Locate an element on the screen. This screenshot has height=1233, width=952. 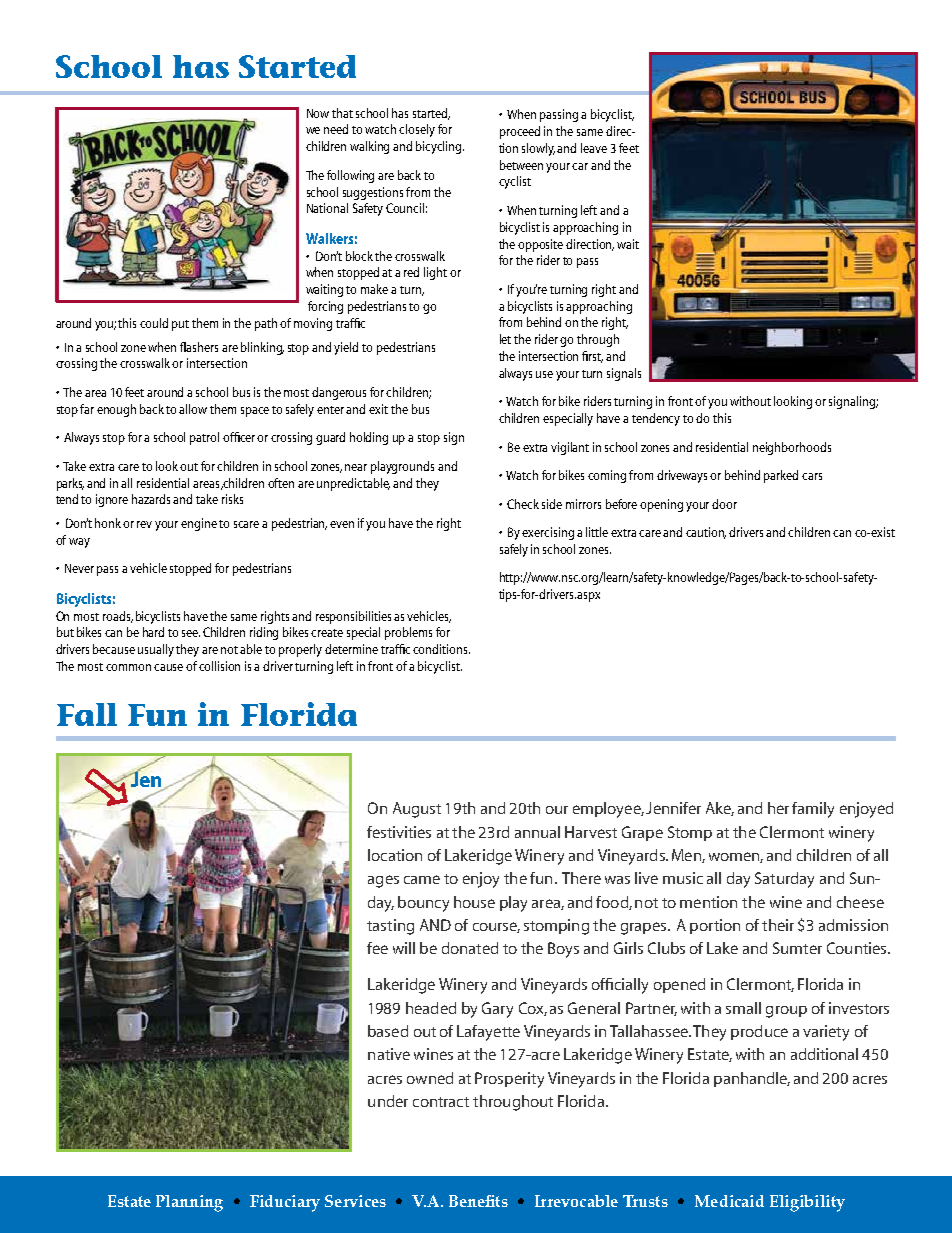
Planning is located at coordinates (189, 1203).
